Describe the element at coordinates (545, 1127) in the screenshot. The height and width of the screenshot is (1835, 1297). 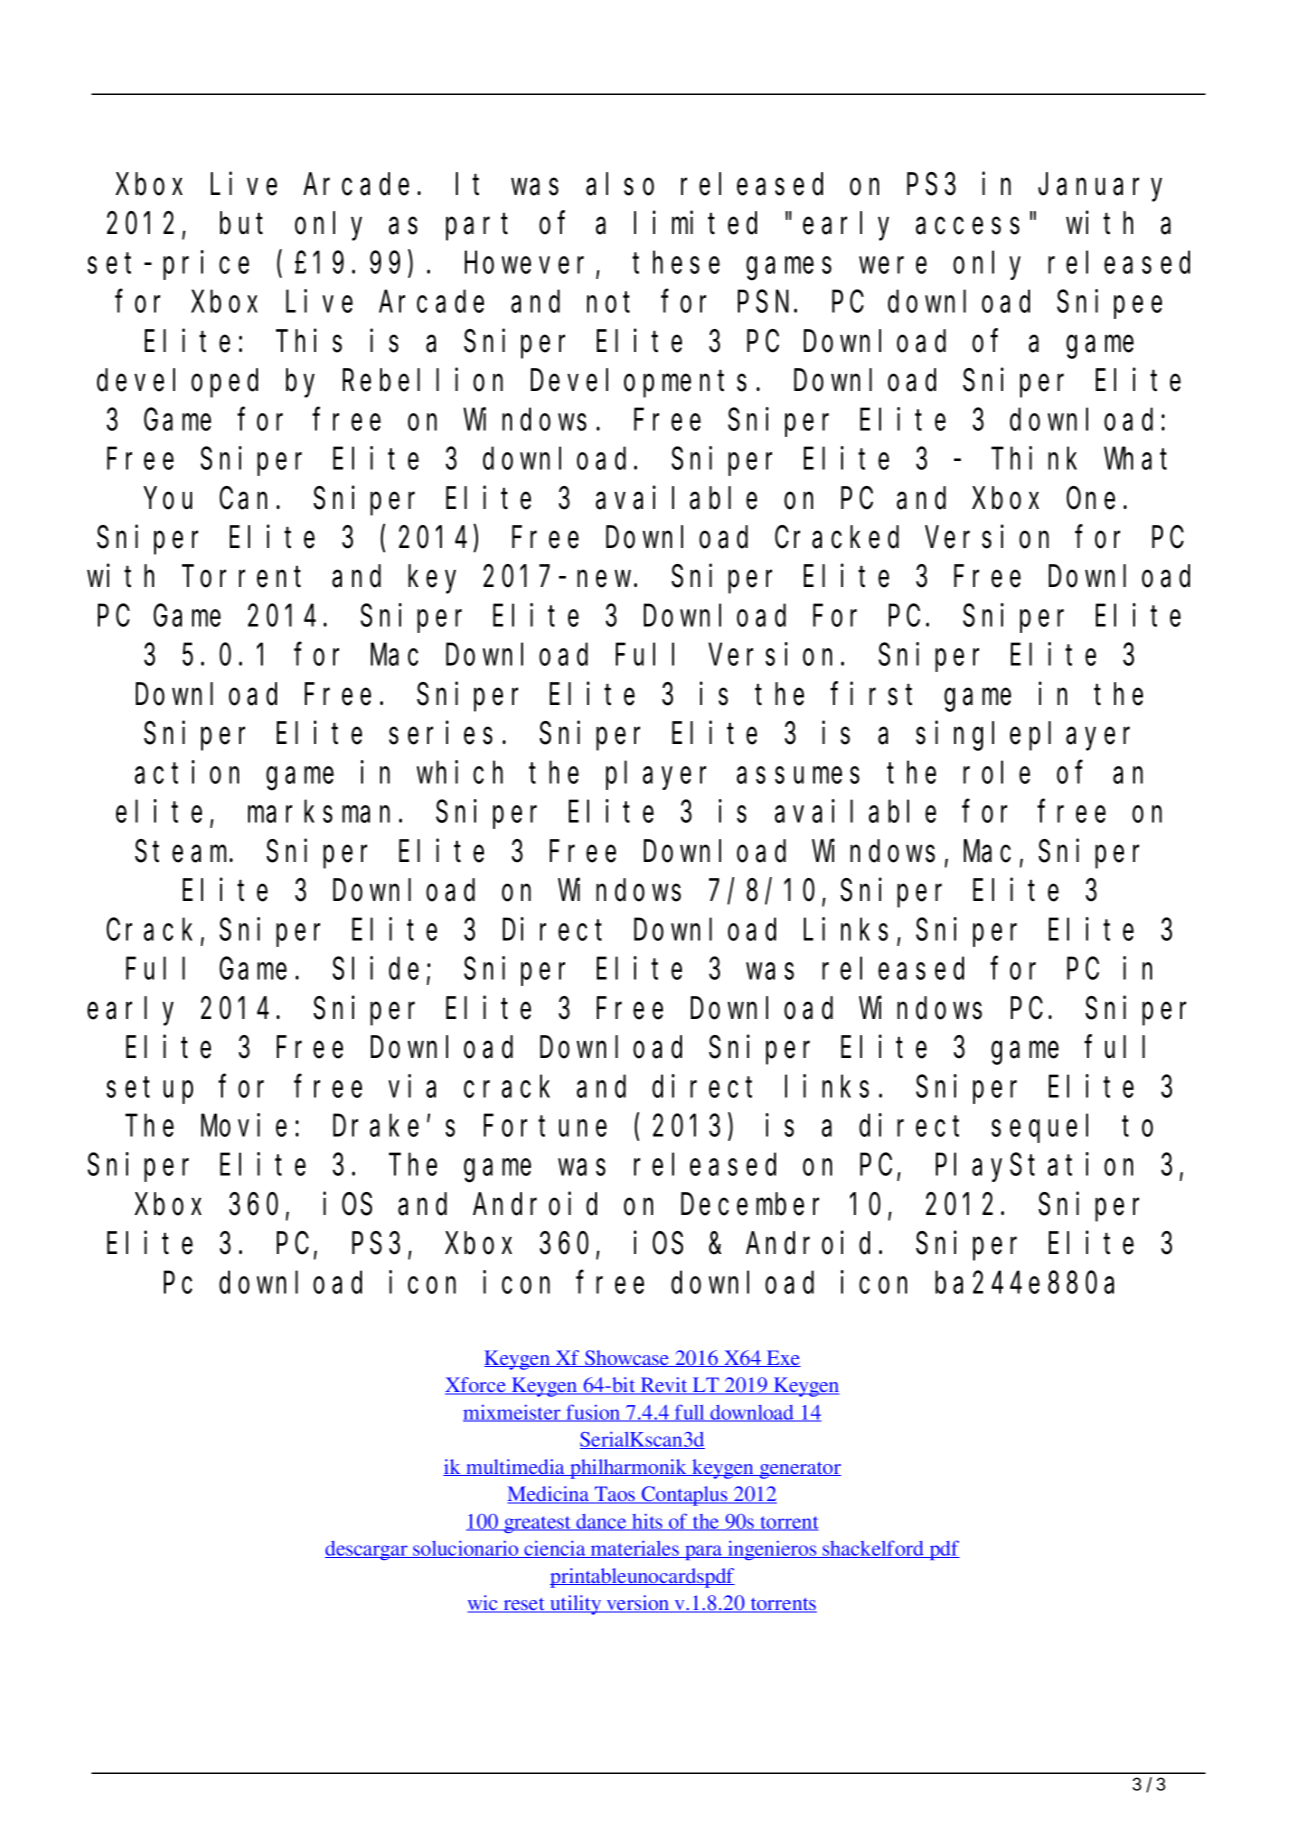
I see `Fortune` at that location.
